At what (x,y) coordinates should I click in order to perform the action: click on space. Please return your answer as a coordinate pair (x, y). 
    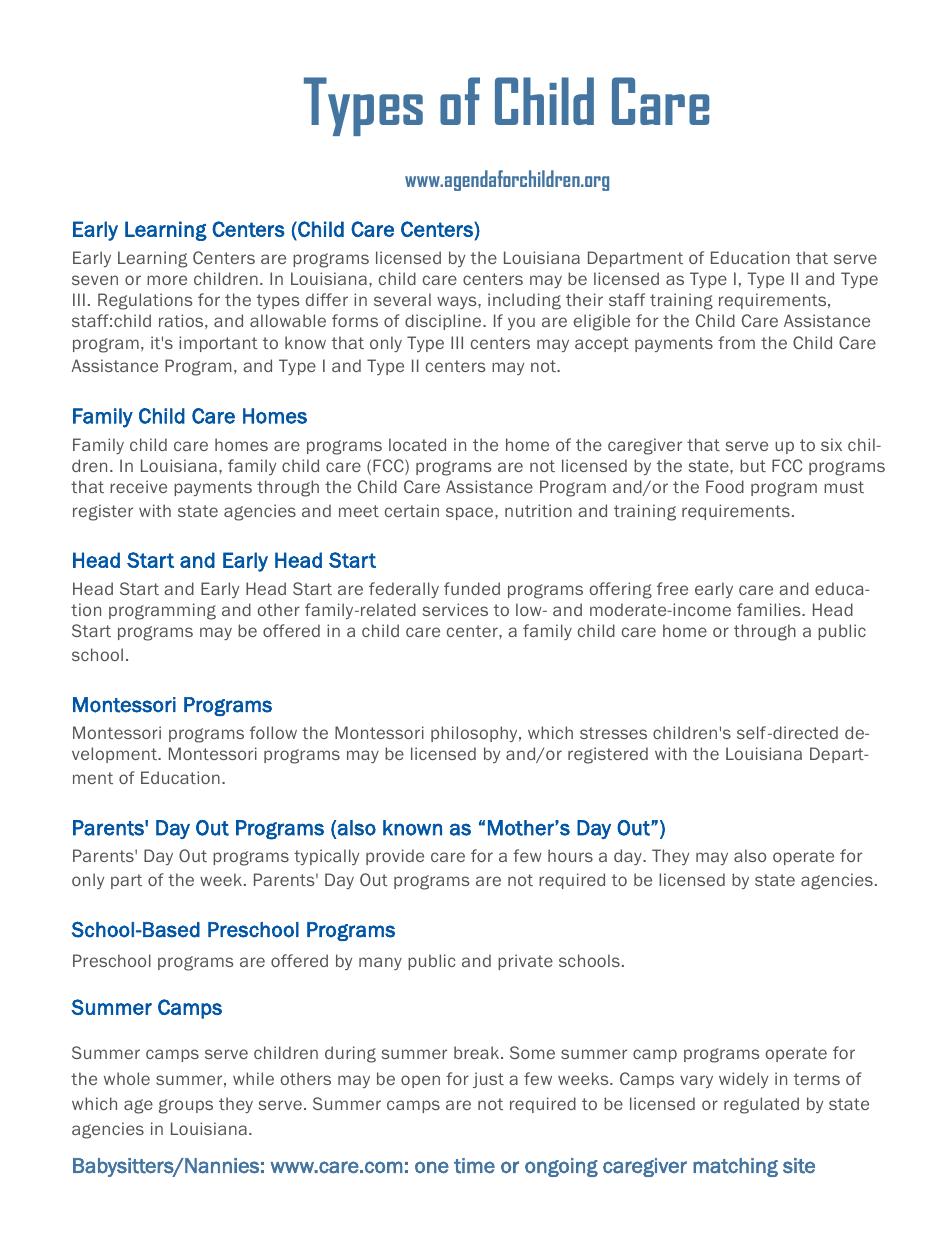
    Looking at the image, I should click on (471, 513).
